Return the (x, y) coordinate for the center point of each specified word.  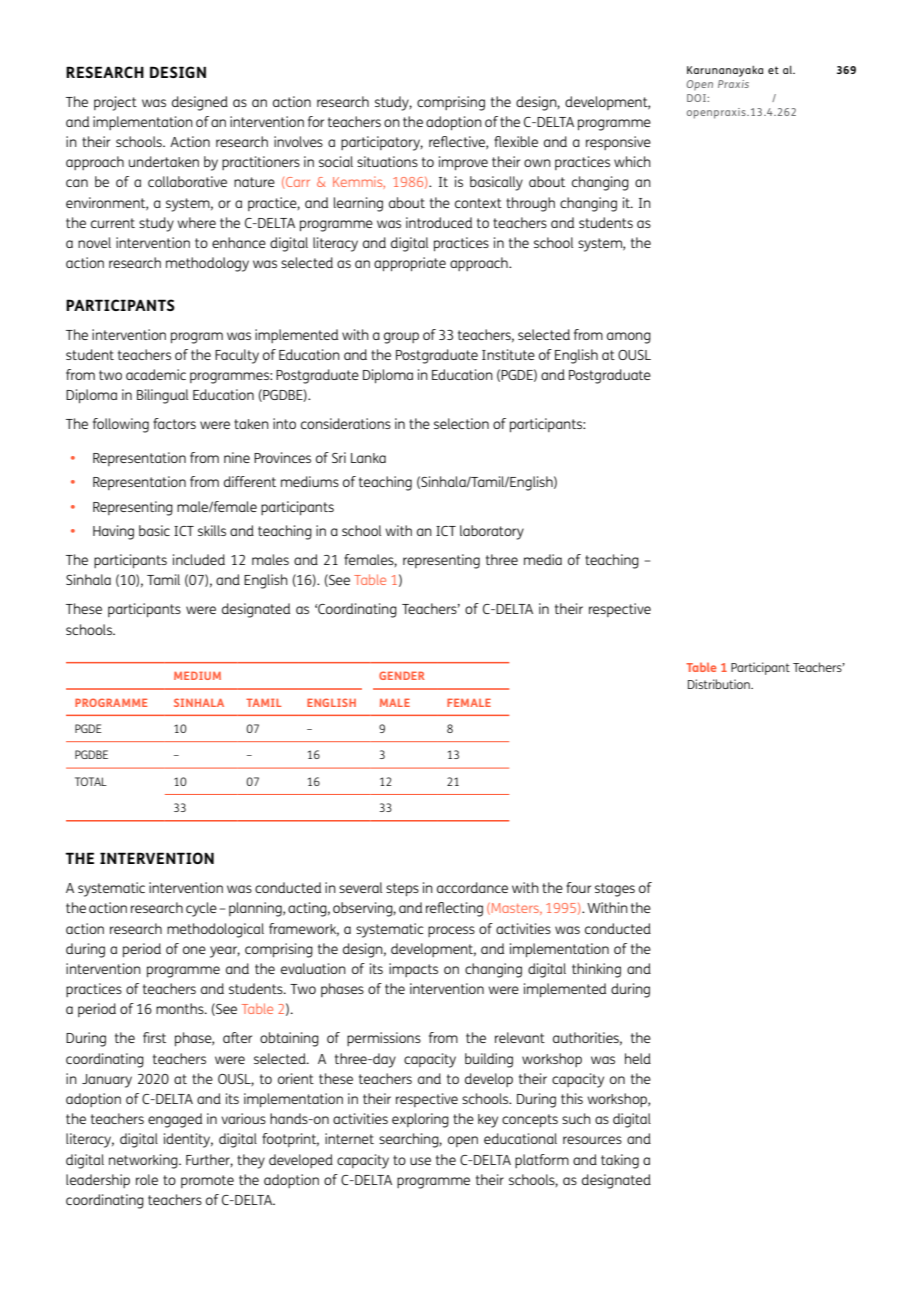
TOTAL (91, 781)
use (420, 1161)
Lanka (368, 458)
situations (387, 161)
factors (174, 423)
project (115, 103)
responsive (618, 143)
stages (615, 890)
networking (144, 1161)
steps (402, 889)
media (543, 559)
